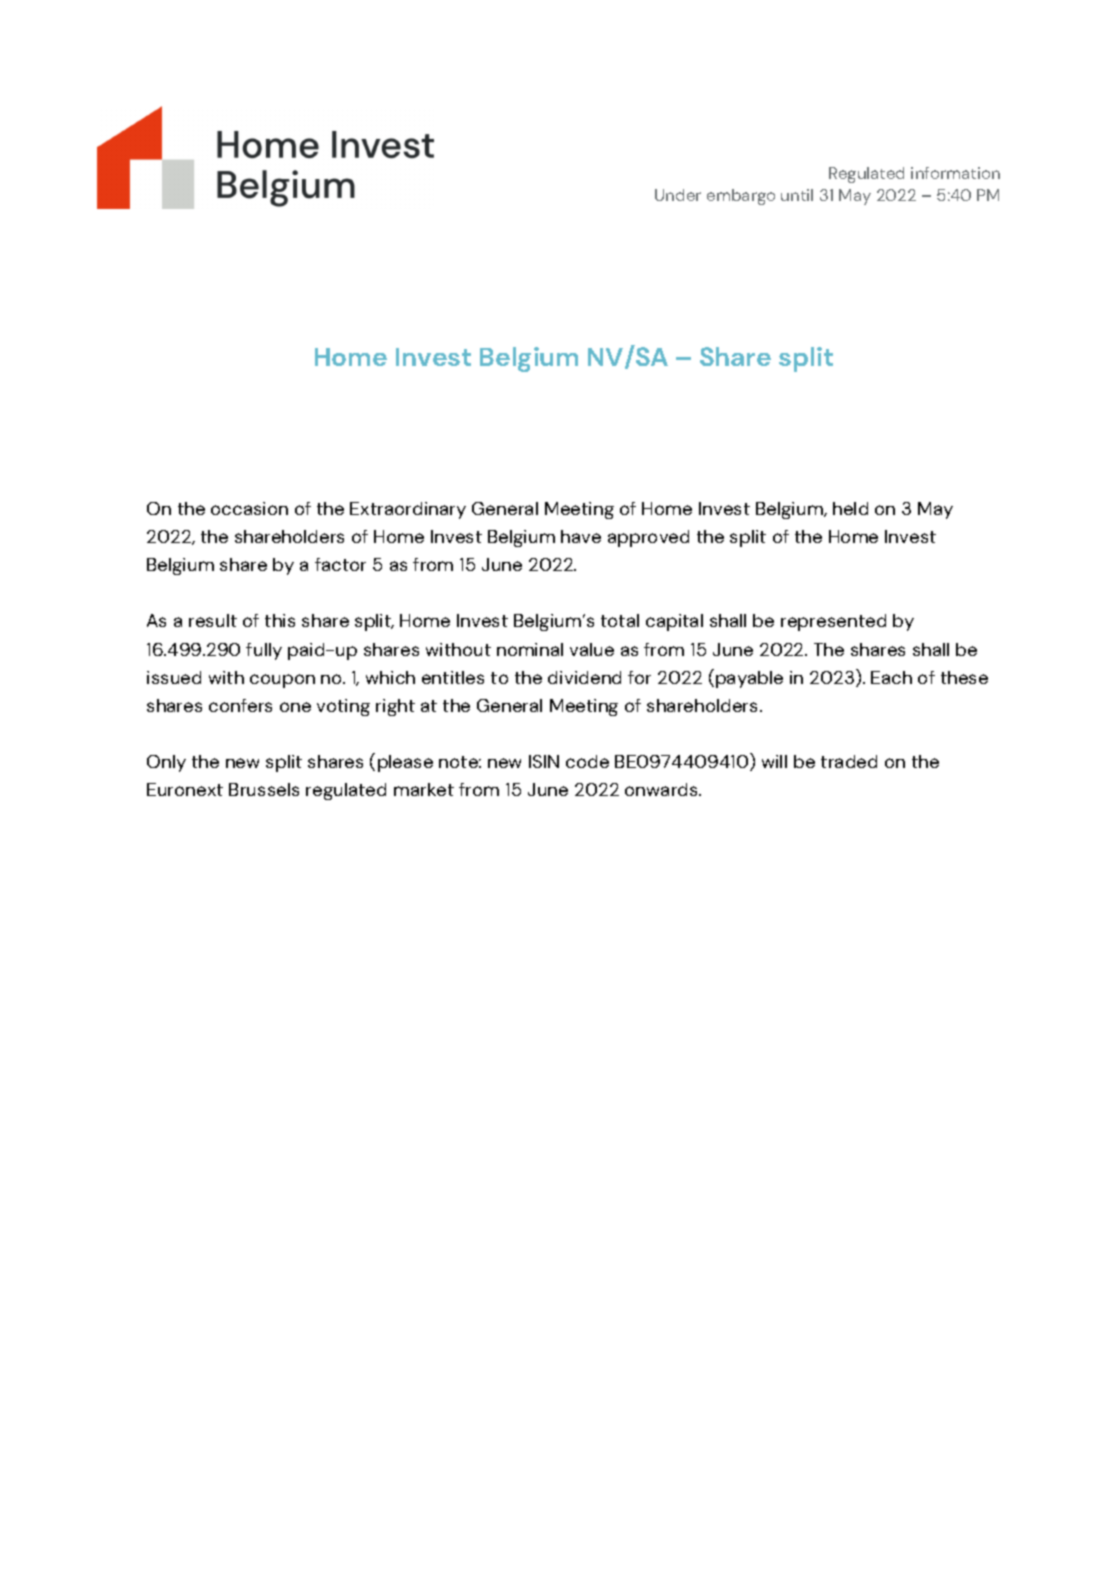  I want to click on held, so click(850, 508).
